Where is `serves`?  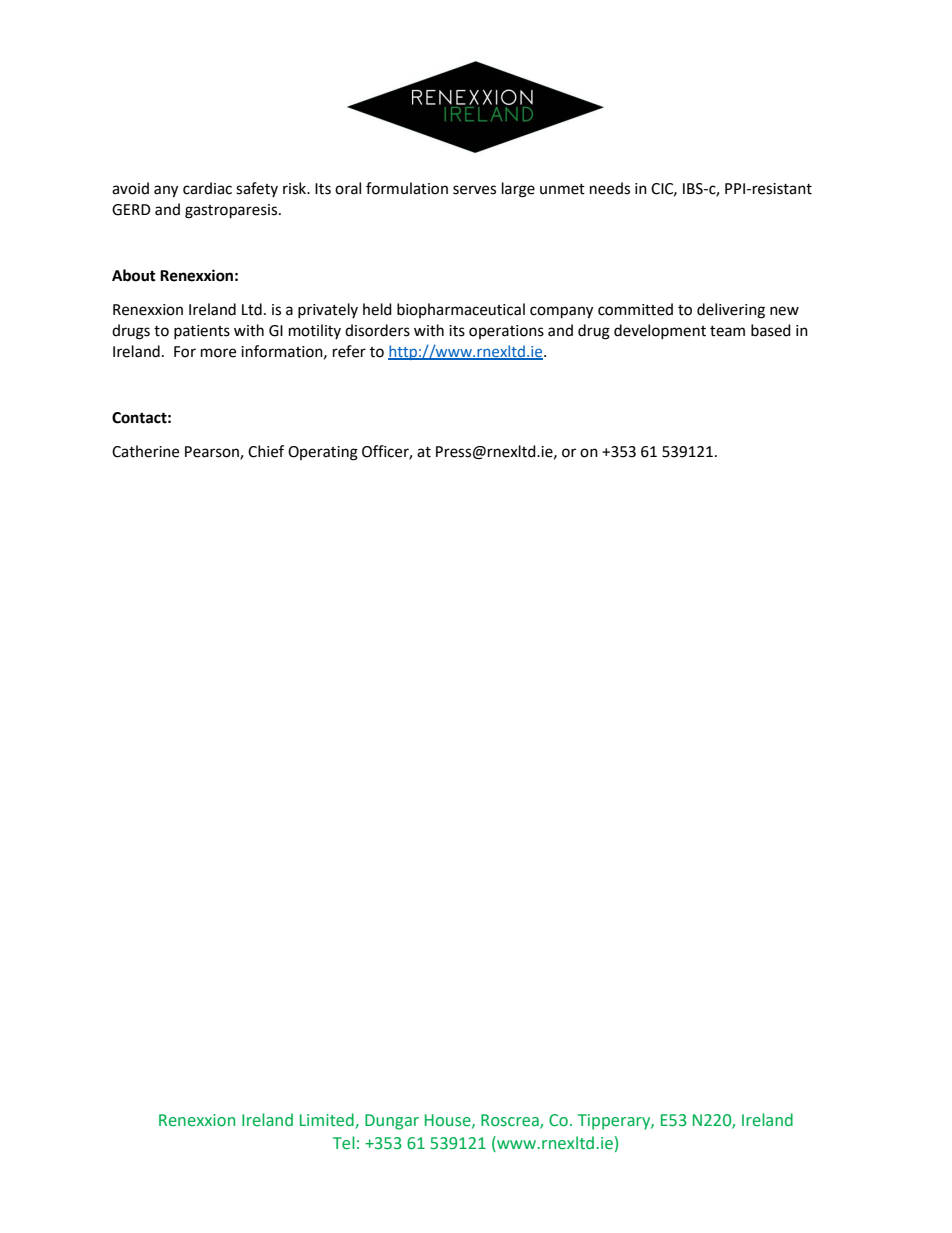 serves is located at coordinates (474, 190).
